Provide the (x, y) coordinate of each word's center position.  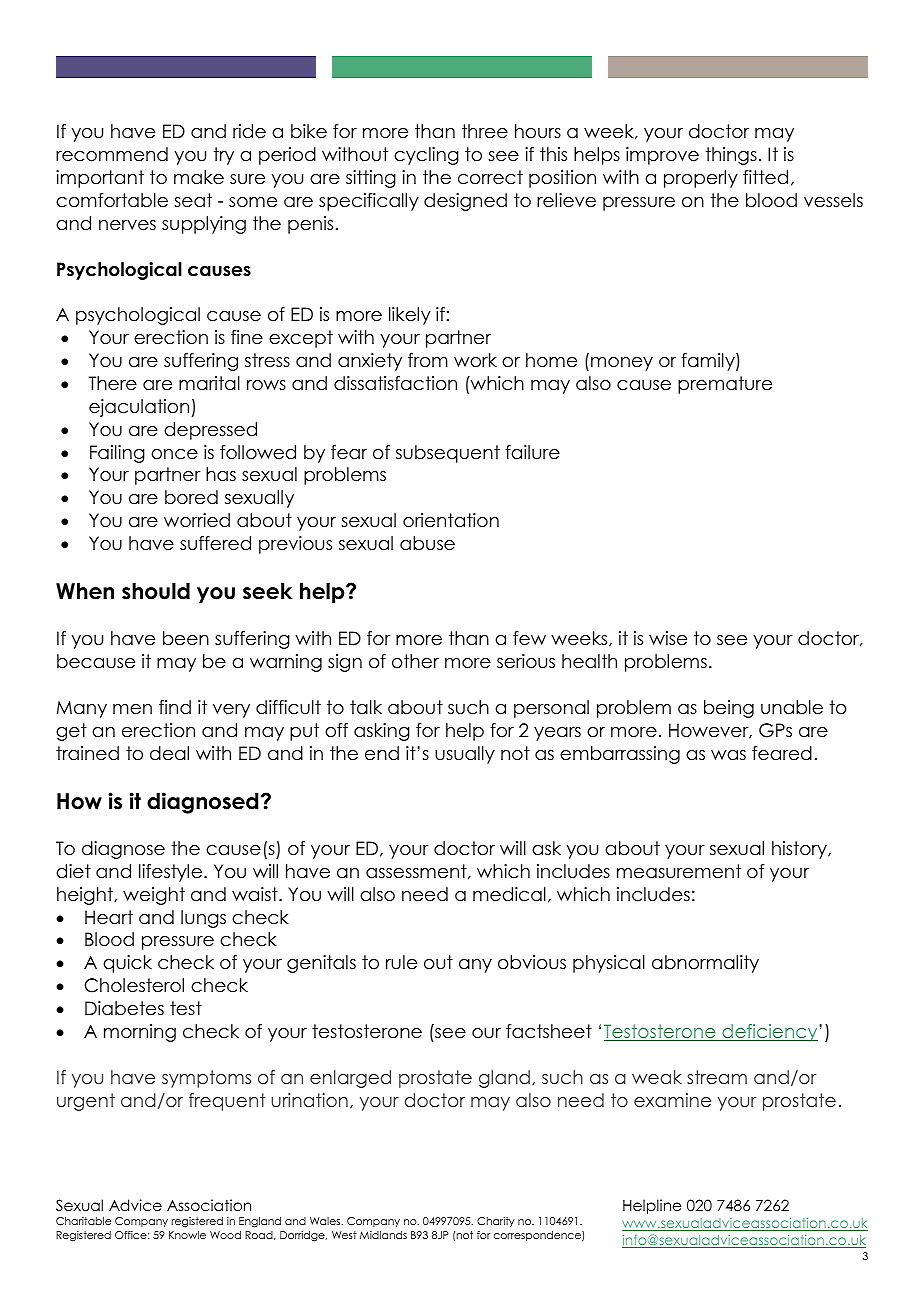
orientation (451, 520)
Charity (496, 1222)
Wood (225, 1235)
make (199, 177)
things (731, 156)
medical (509, 894)
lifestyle (170, 873)
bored (191, 497)
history (800, 850)
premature (725, 385)
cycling (426, 156)
